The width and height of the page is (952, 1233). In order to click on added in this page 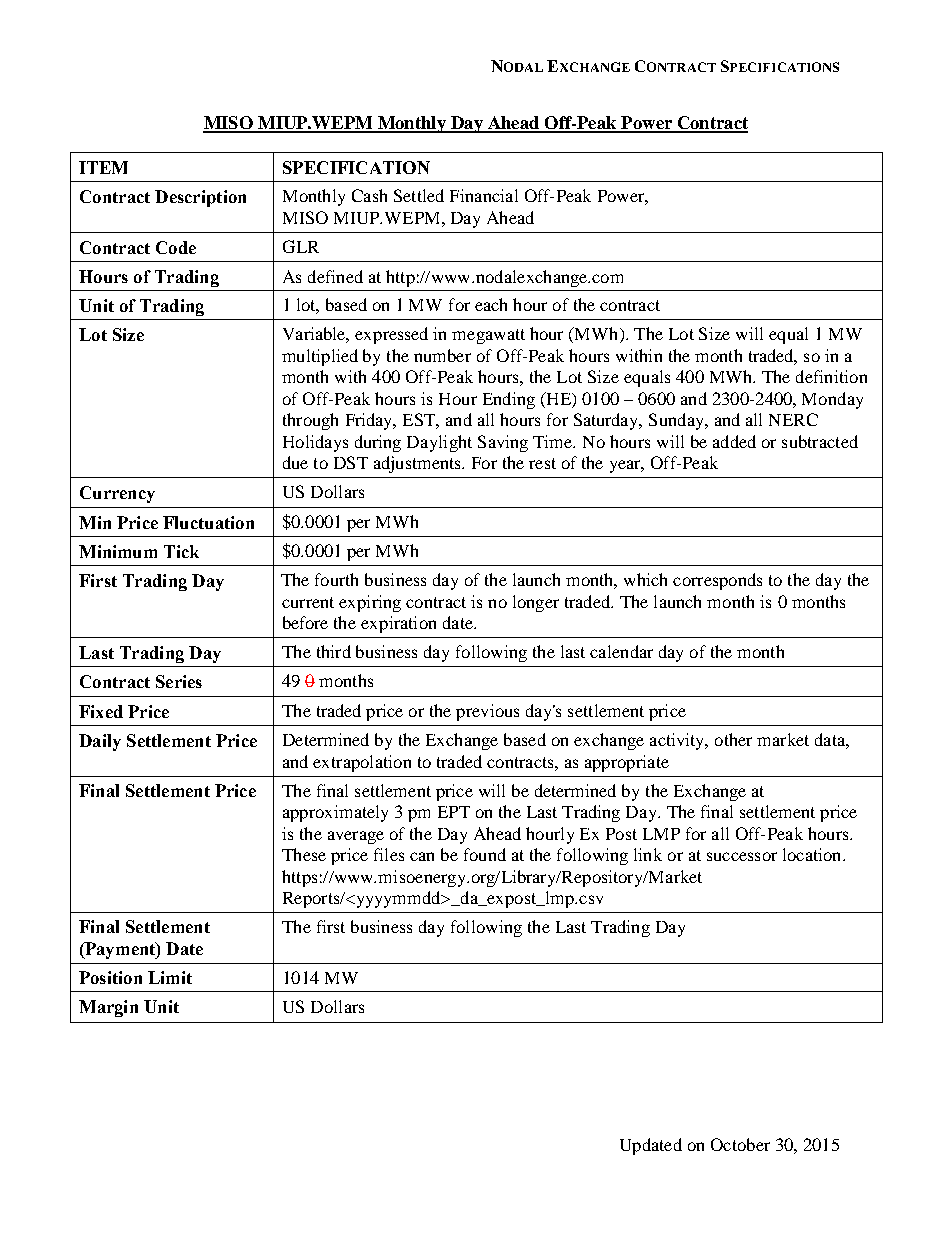, I will do `click(734, 441)`.
